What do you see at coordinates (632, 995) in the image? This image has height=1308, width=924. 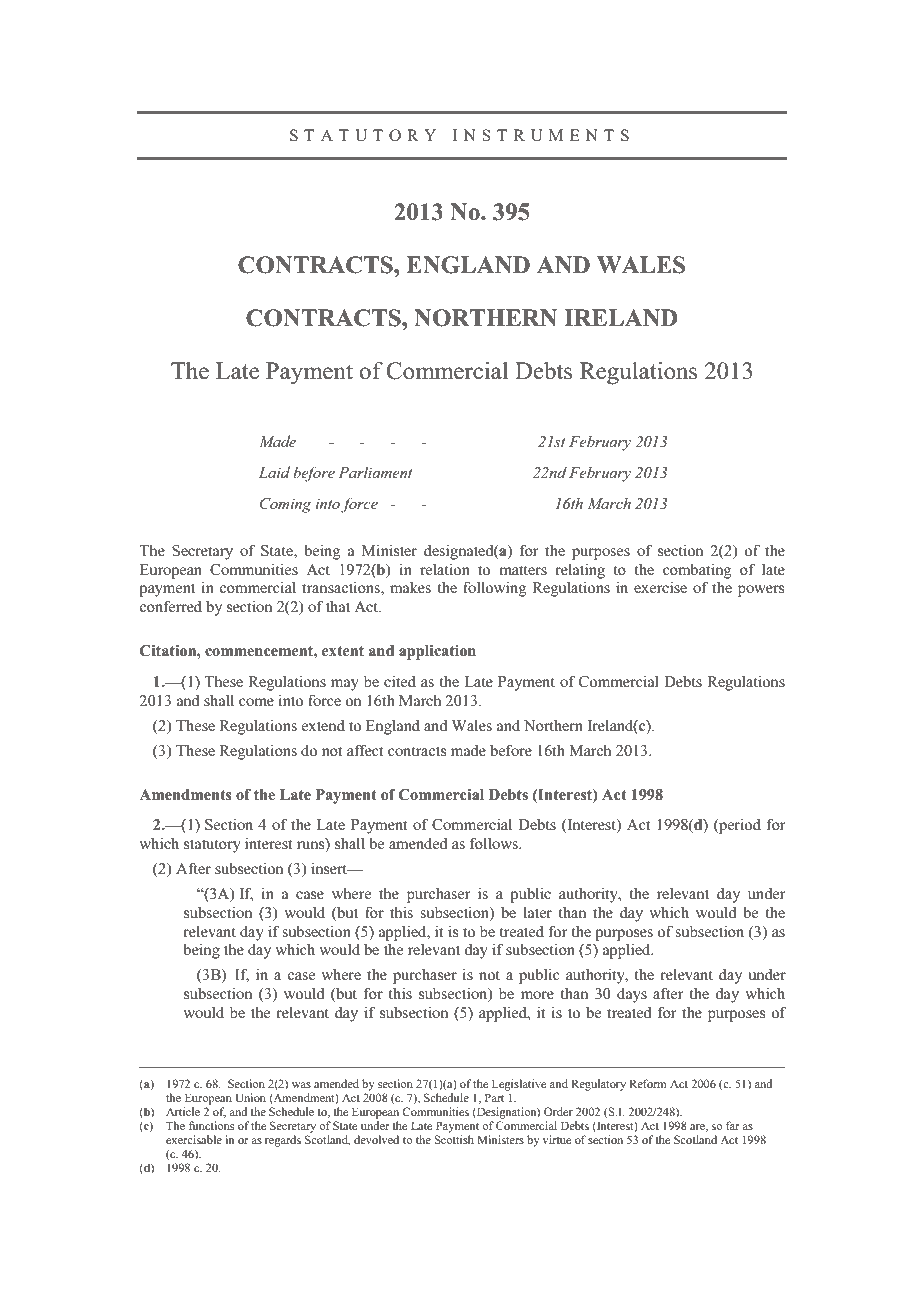 I see `days` at bounding box center [632, 995].
